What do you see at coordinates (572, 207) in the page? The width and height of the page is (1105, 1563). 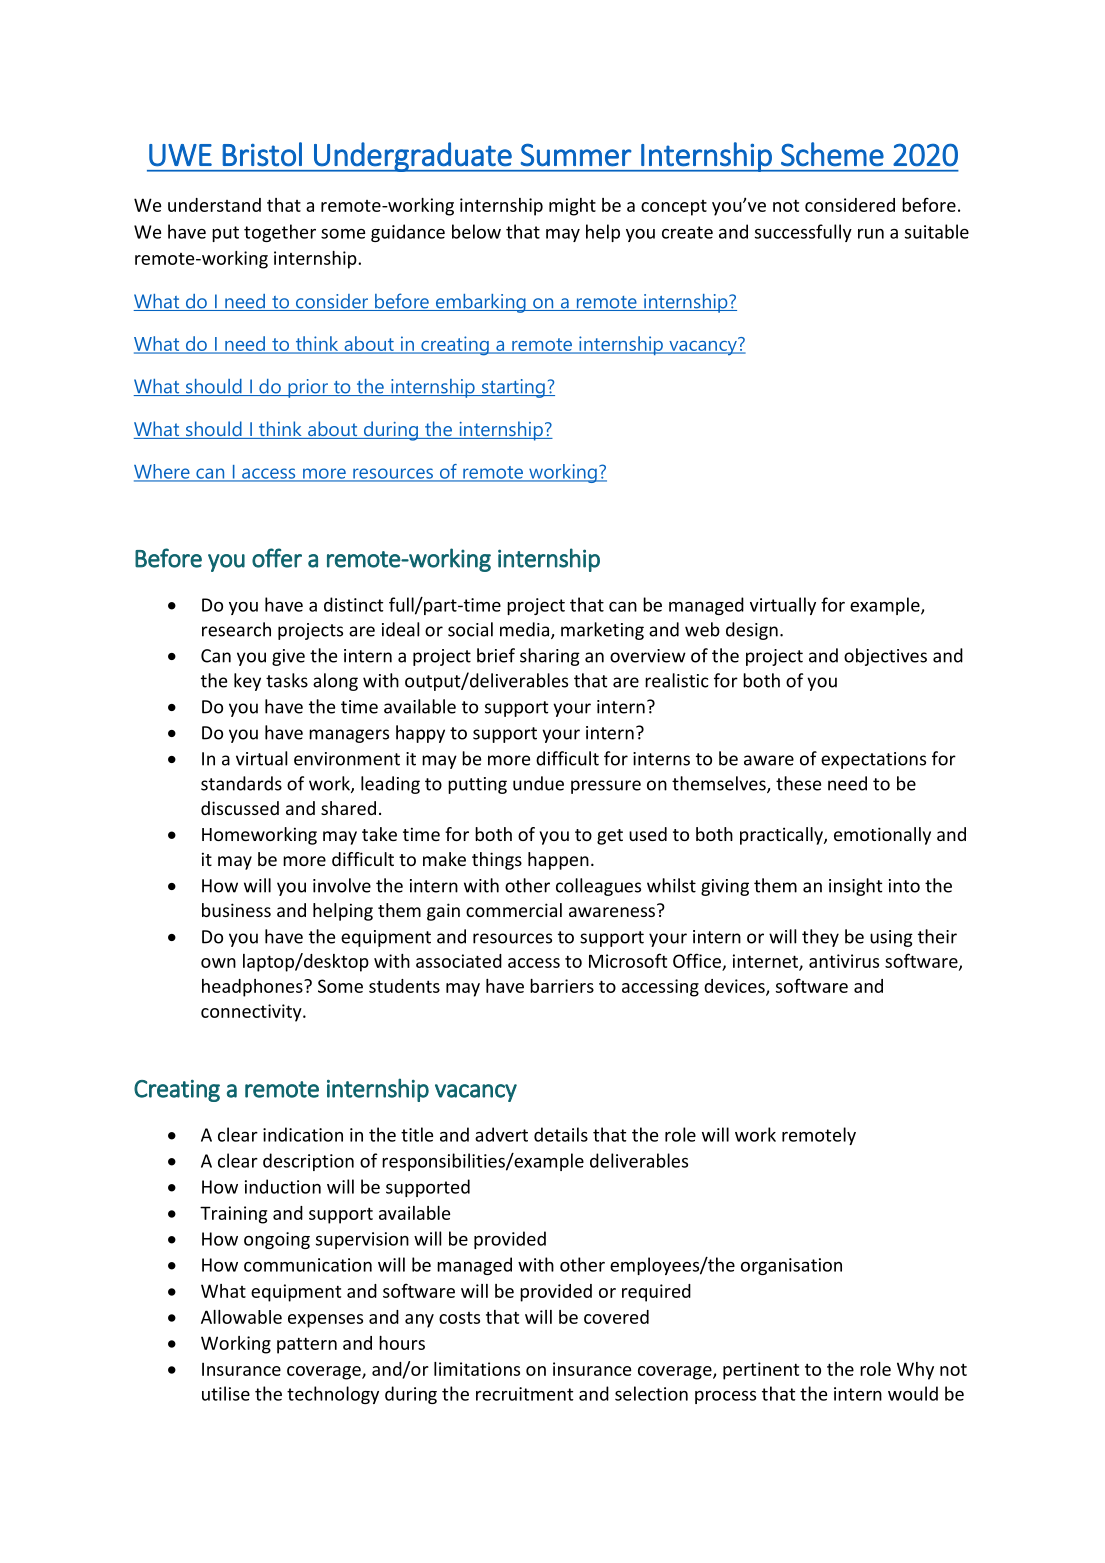 I see `might` at bounding box center [572, 207].
